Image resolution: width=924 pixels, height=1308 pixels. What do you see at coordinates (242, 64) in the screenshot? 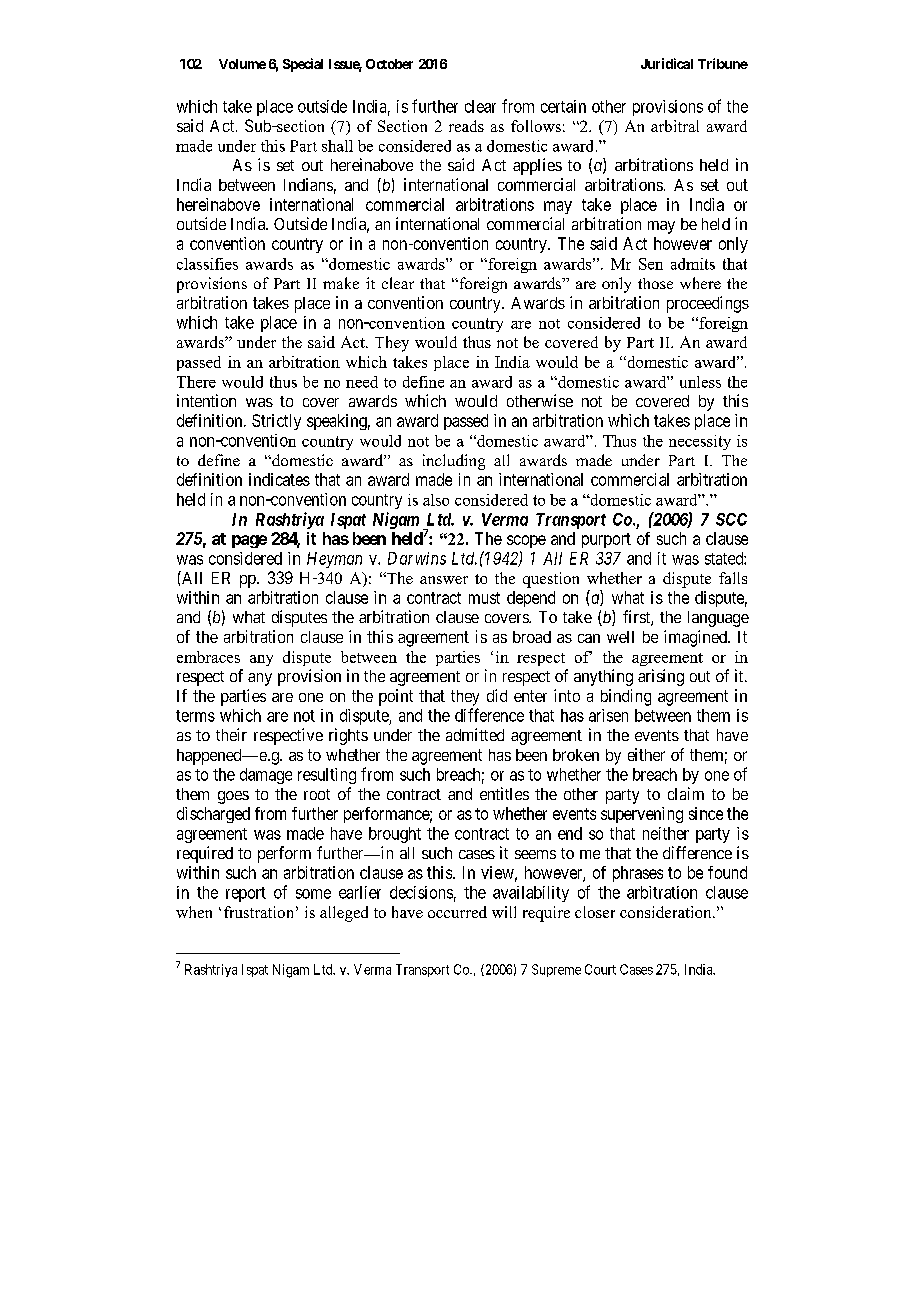
I see `Volume` at bounding box center [242, 64].
